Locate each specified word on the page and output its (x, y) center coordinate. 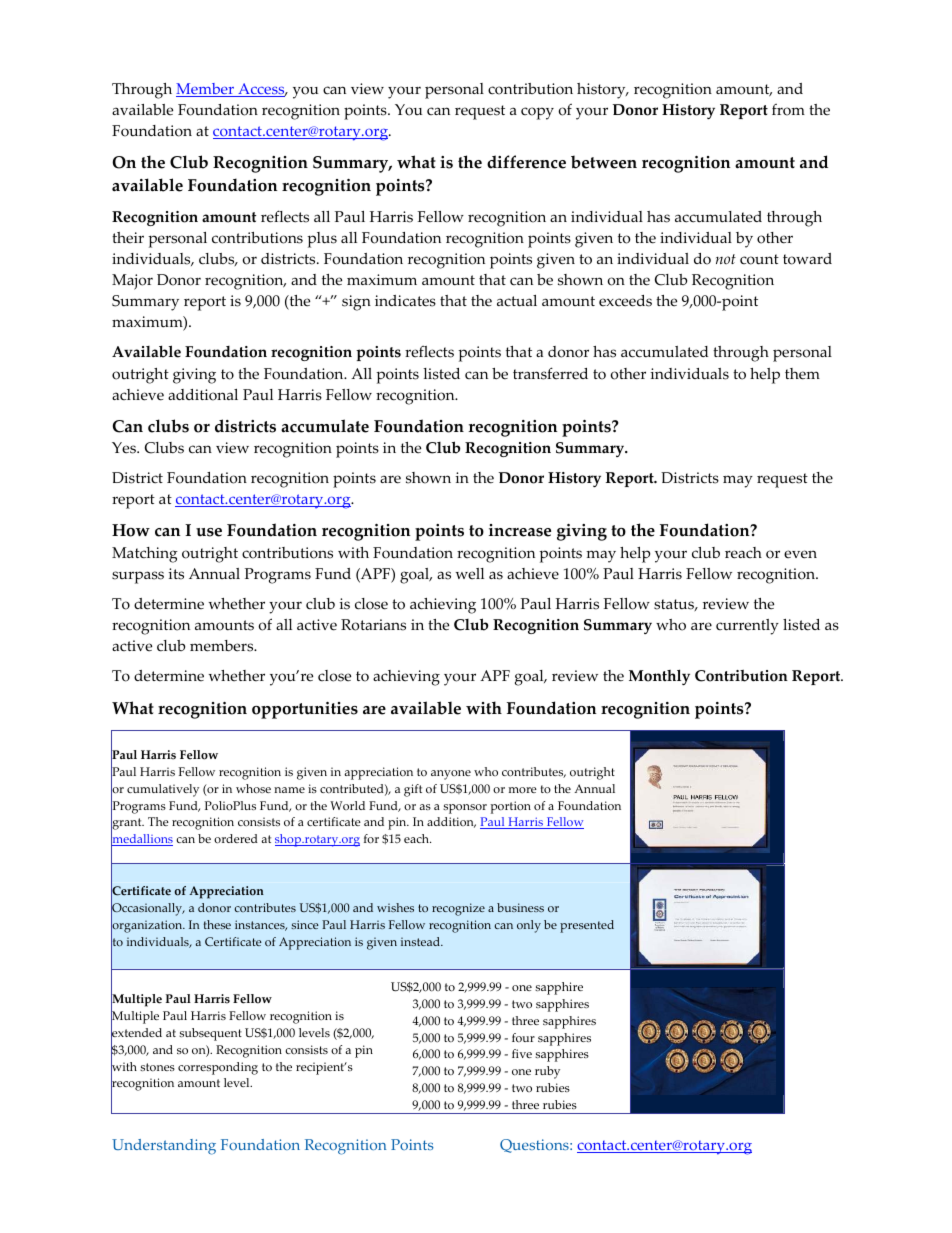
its (176, 574)
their (128, 238)
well (470, 574)
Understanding (164, 1147)
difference (526, 162)
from (788, 110)
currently (747, 627)
